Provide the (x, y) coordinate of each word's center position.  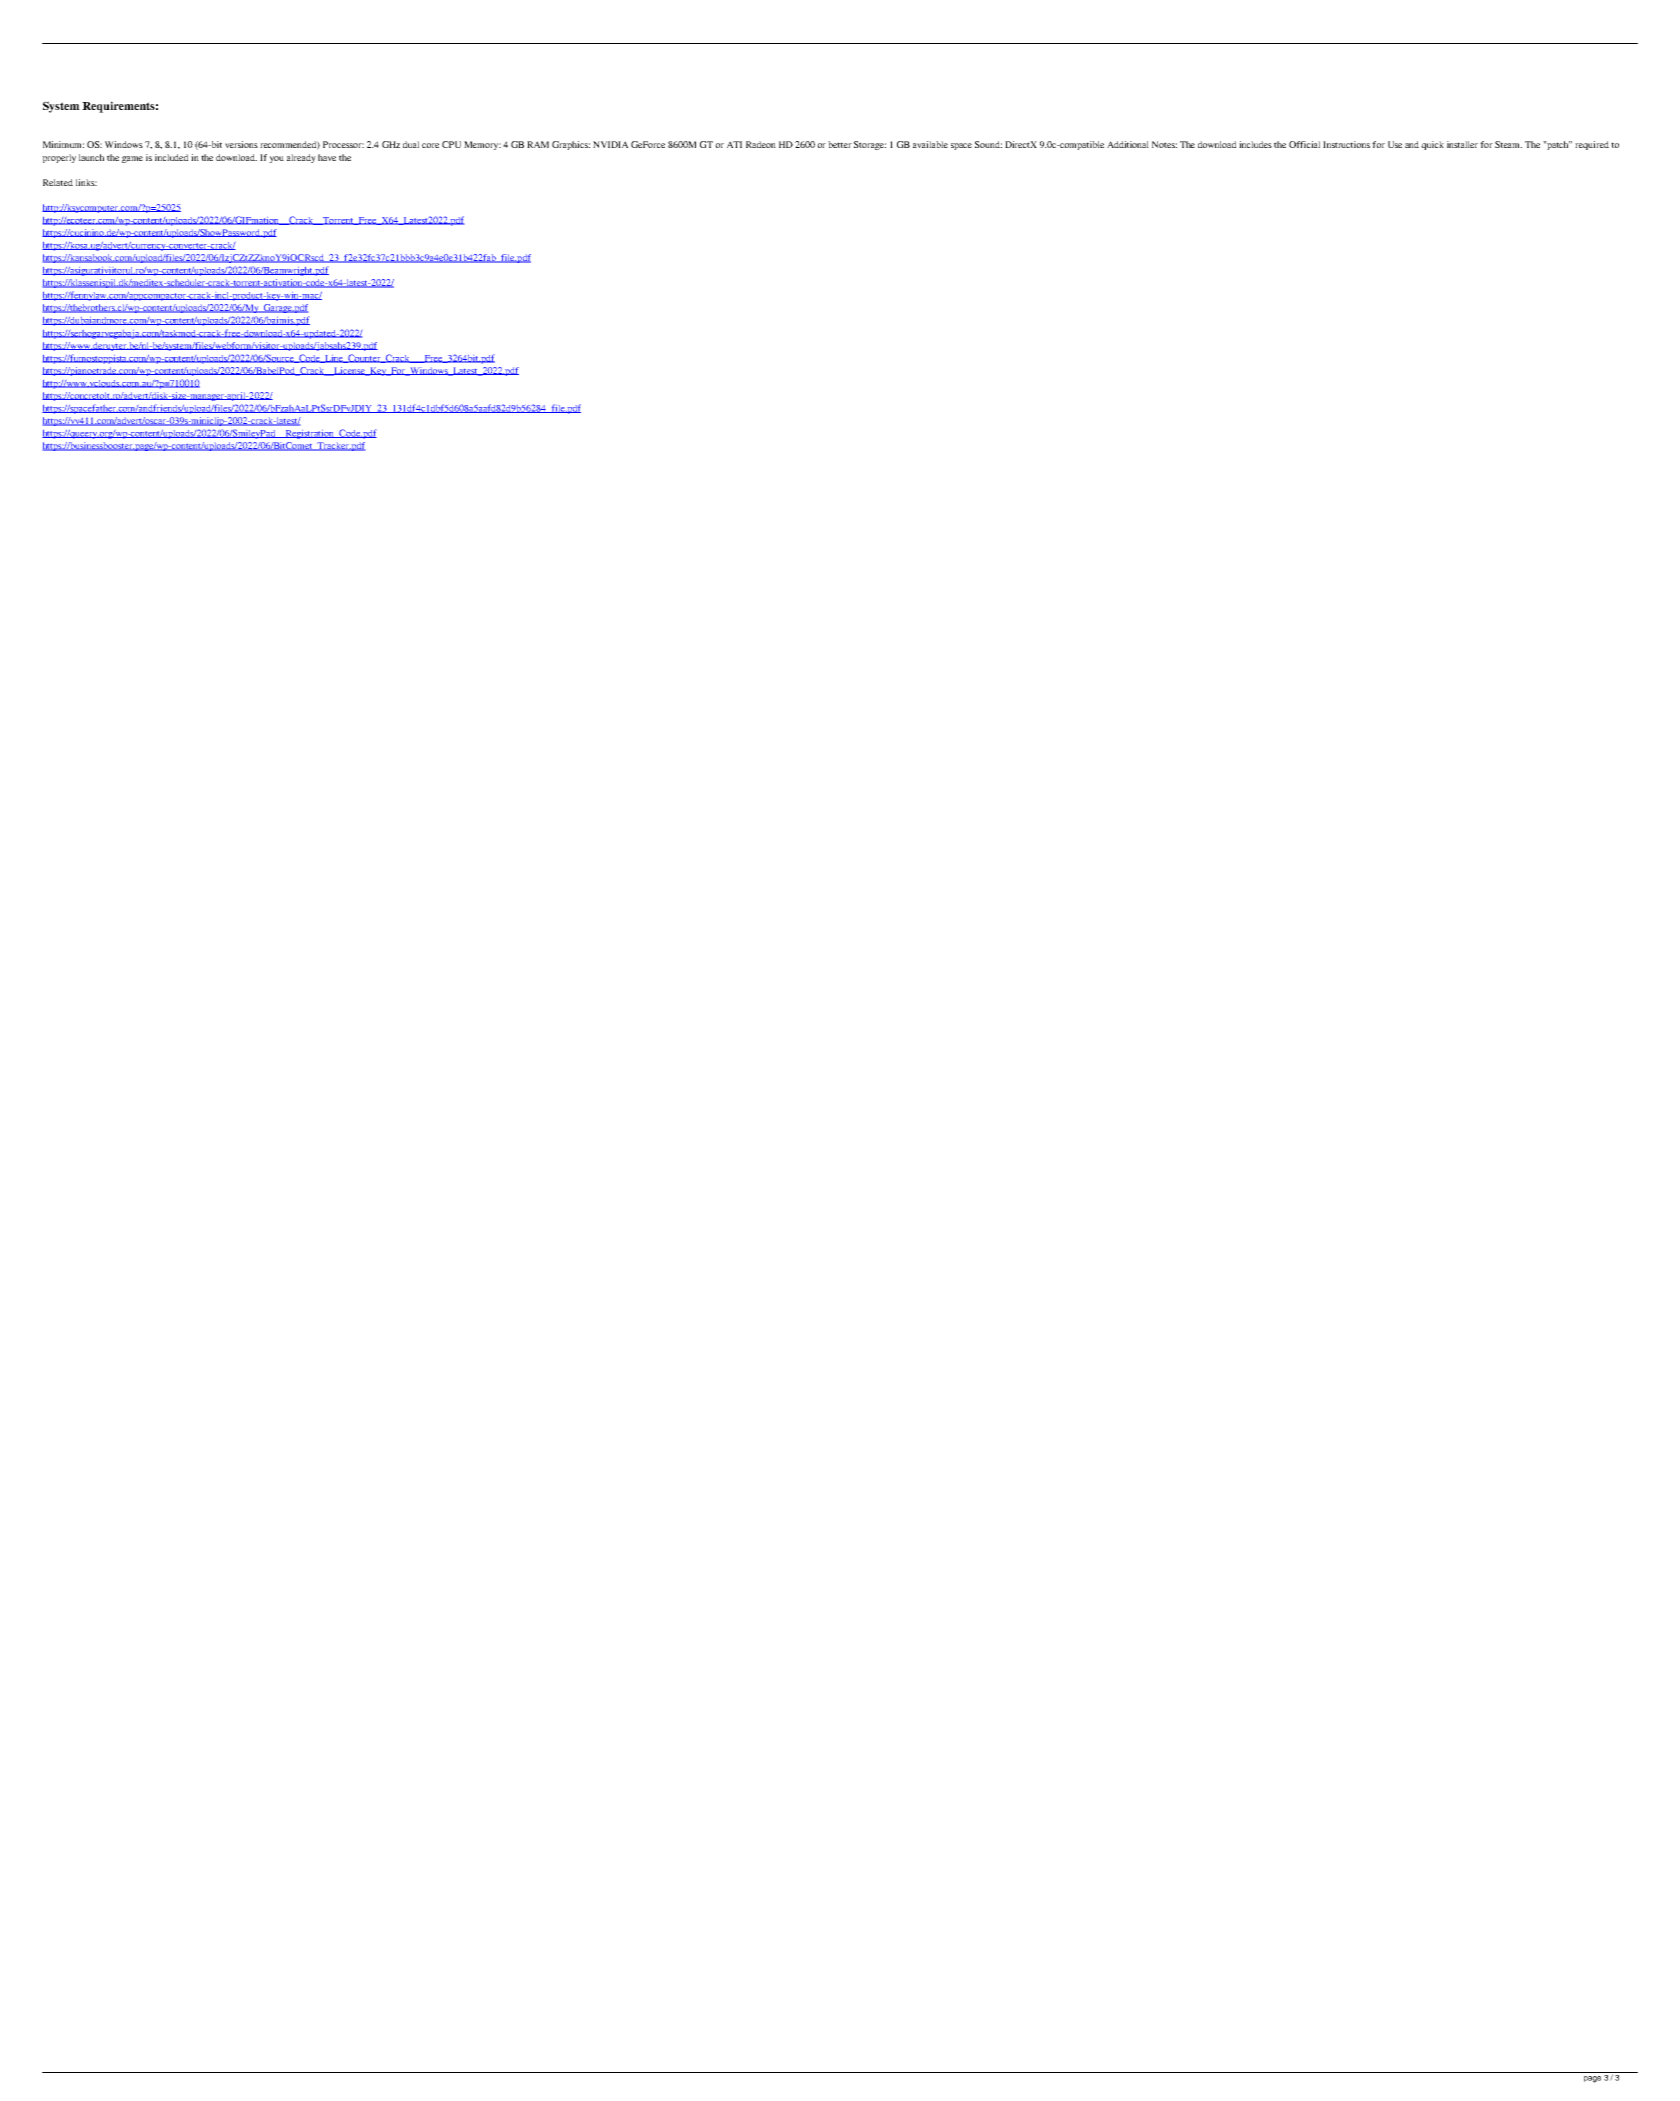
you (276, 159)
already (301, 158)
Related (58, 182)
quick (1432, 145)
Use (1395, 144)
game (132, 159)
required (1592, 145)
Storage (870, 145)
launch (91, 157)
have (327, 157)
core (430, 145)
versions (241, 144)
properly (59, 158)
